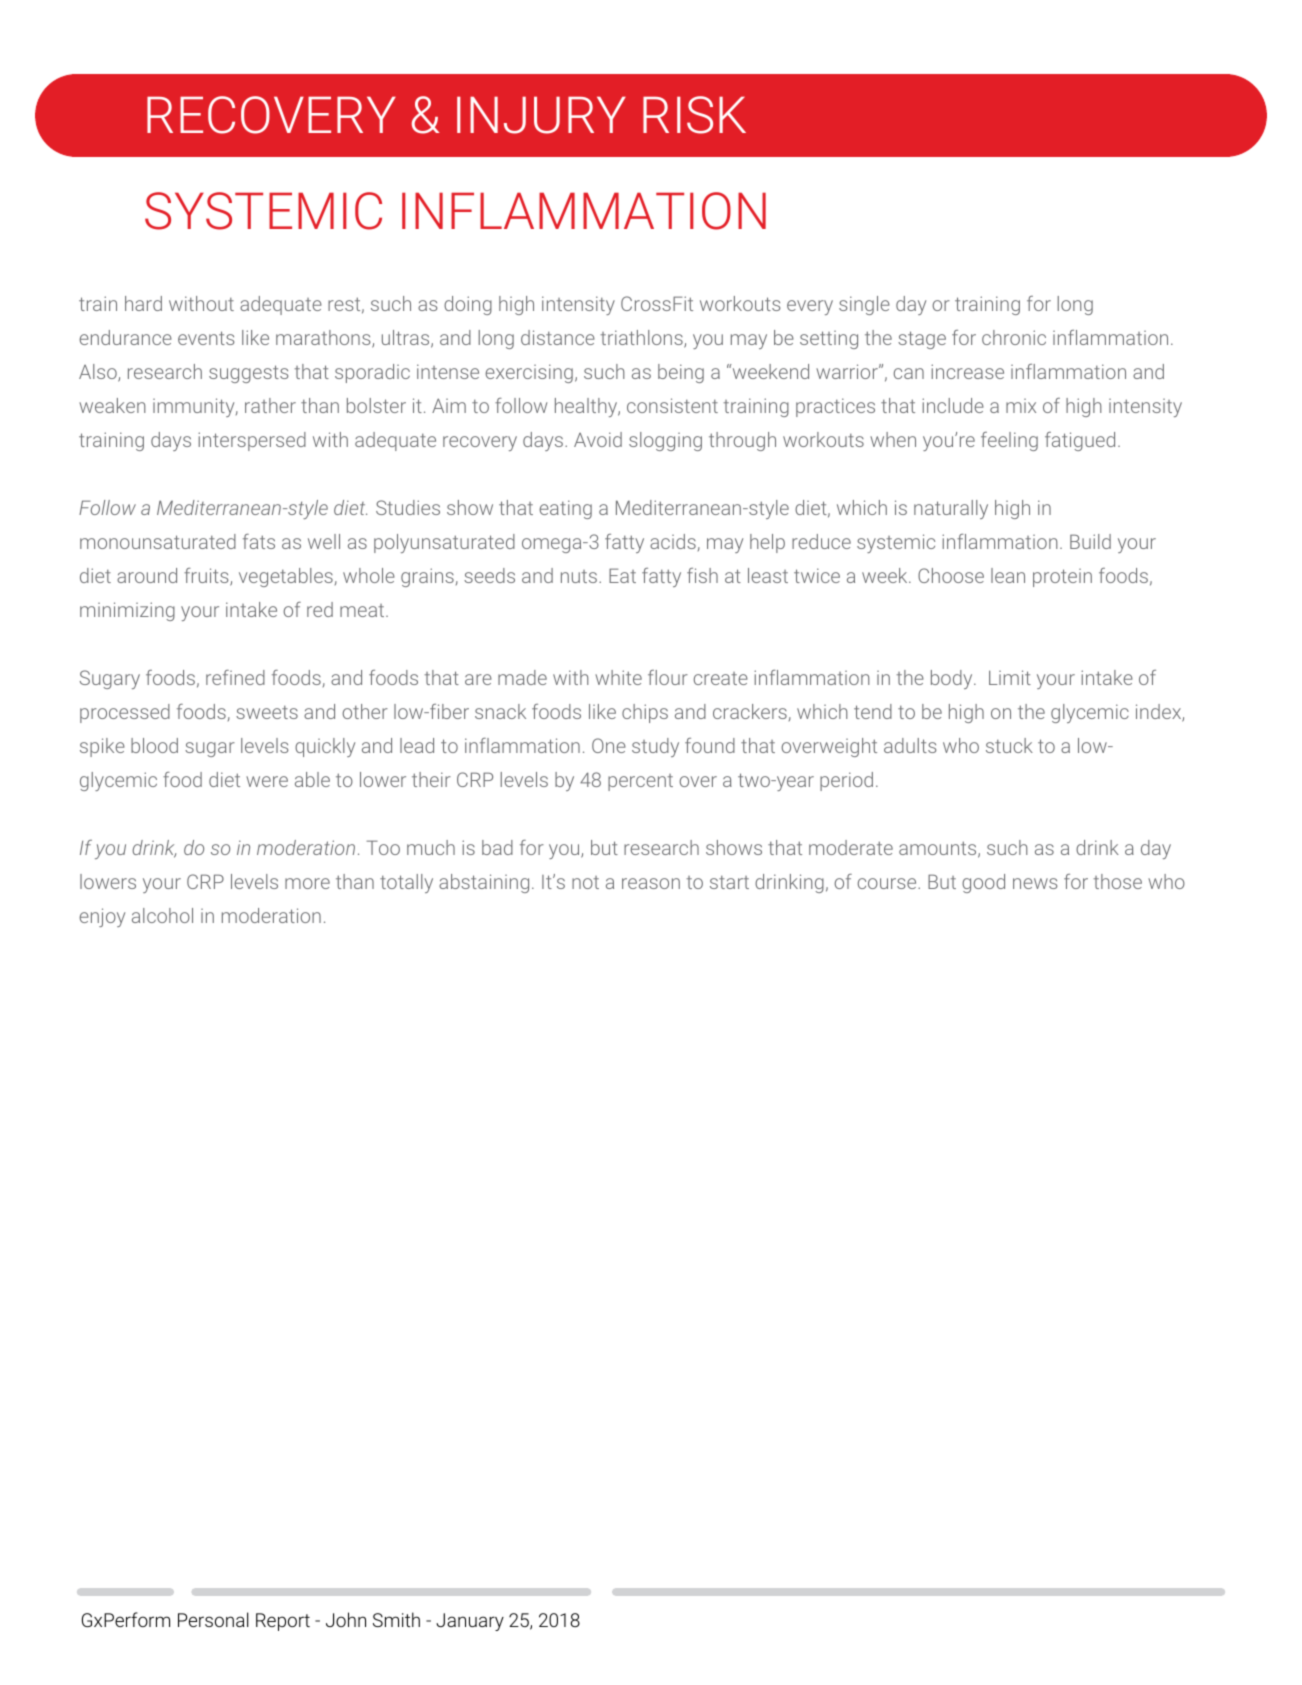  Describe the element at coordinates (396, 1619) in the document. I see `Smith` at that location.
